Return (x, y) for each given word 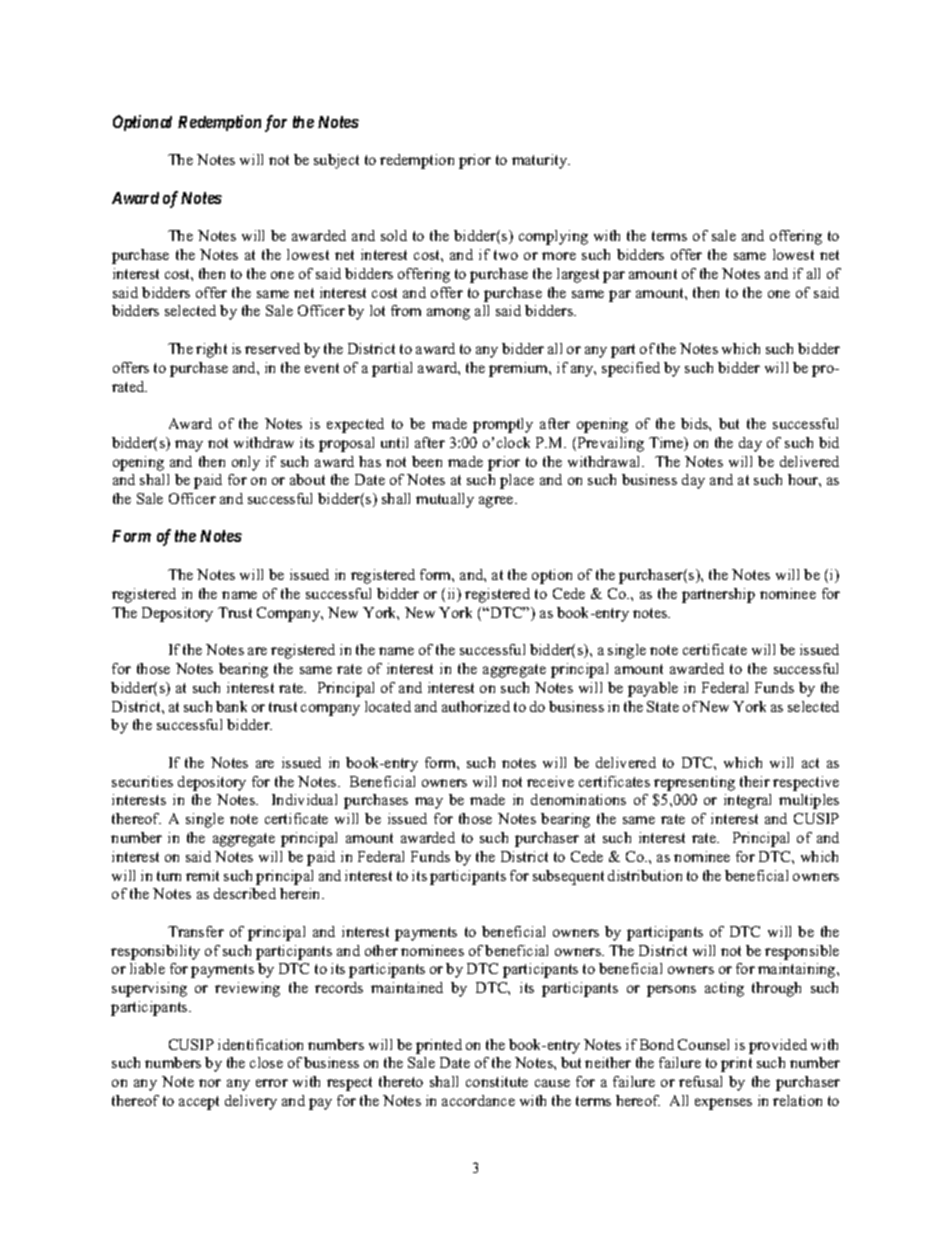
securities (142, 781)
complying (553, 237)
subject (336, 161)
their (755, 781)
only (246, 463)
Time (667, 444)
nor (210, 1083)
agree (497, 502)
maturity (541, 161)
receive (550, 781)
